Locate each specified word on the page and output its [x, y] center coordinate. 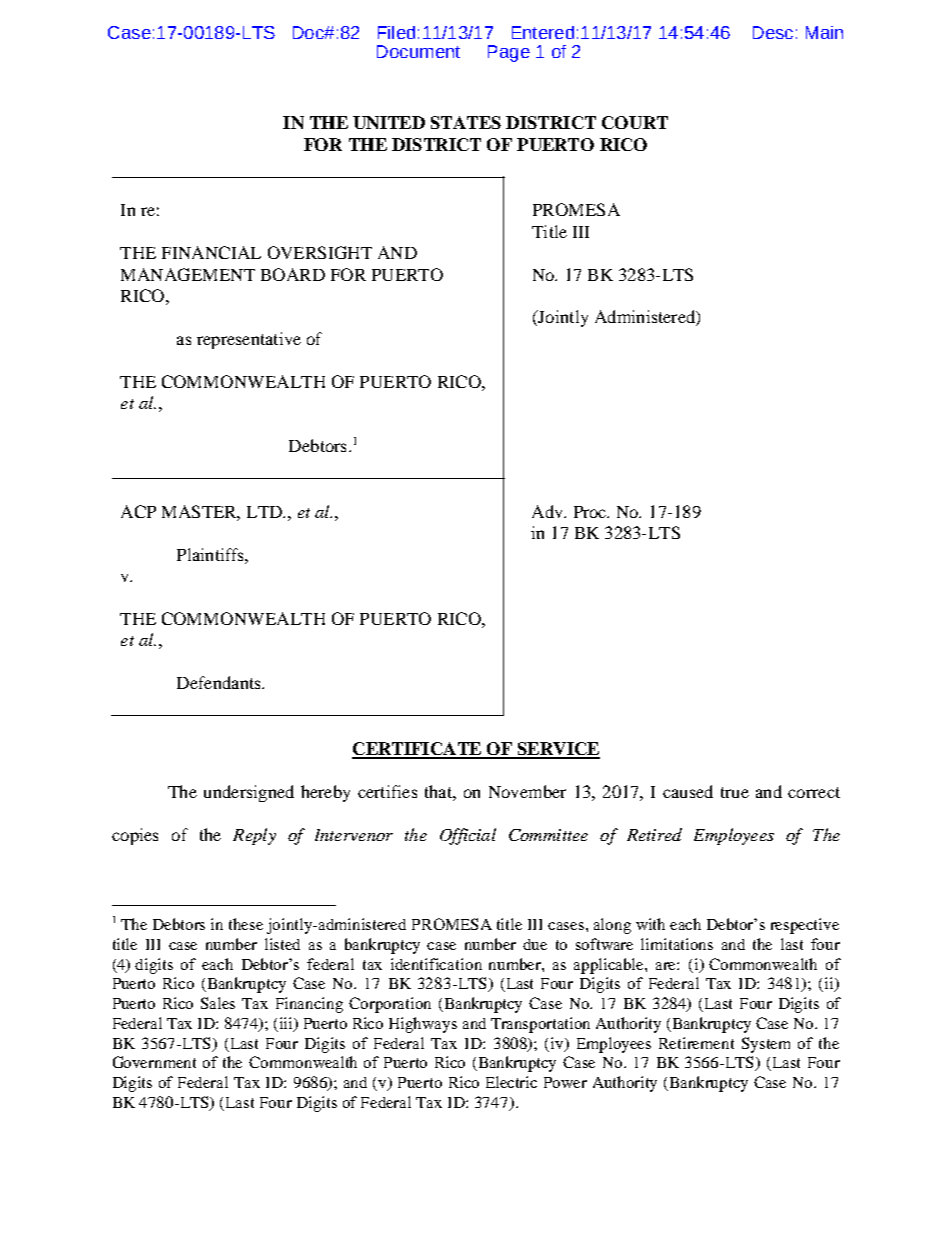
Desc [773, 32]
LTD [265, 512]
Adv [548, 511]
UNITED [389, 122]
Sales [218, 1003]
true [735, 792]
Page [509, 53]
